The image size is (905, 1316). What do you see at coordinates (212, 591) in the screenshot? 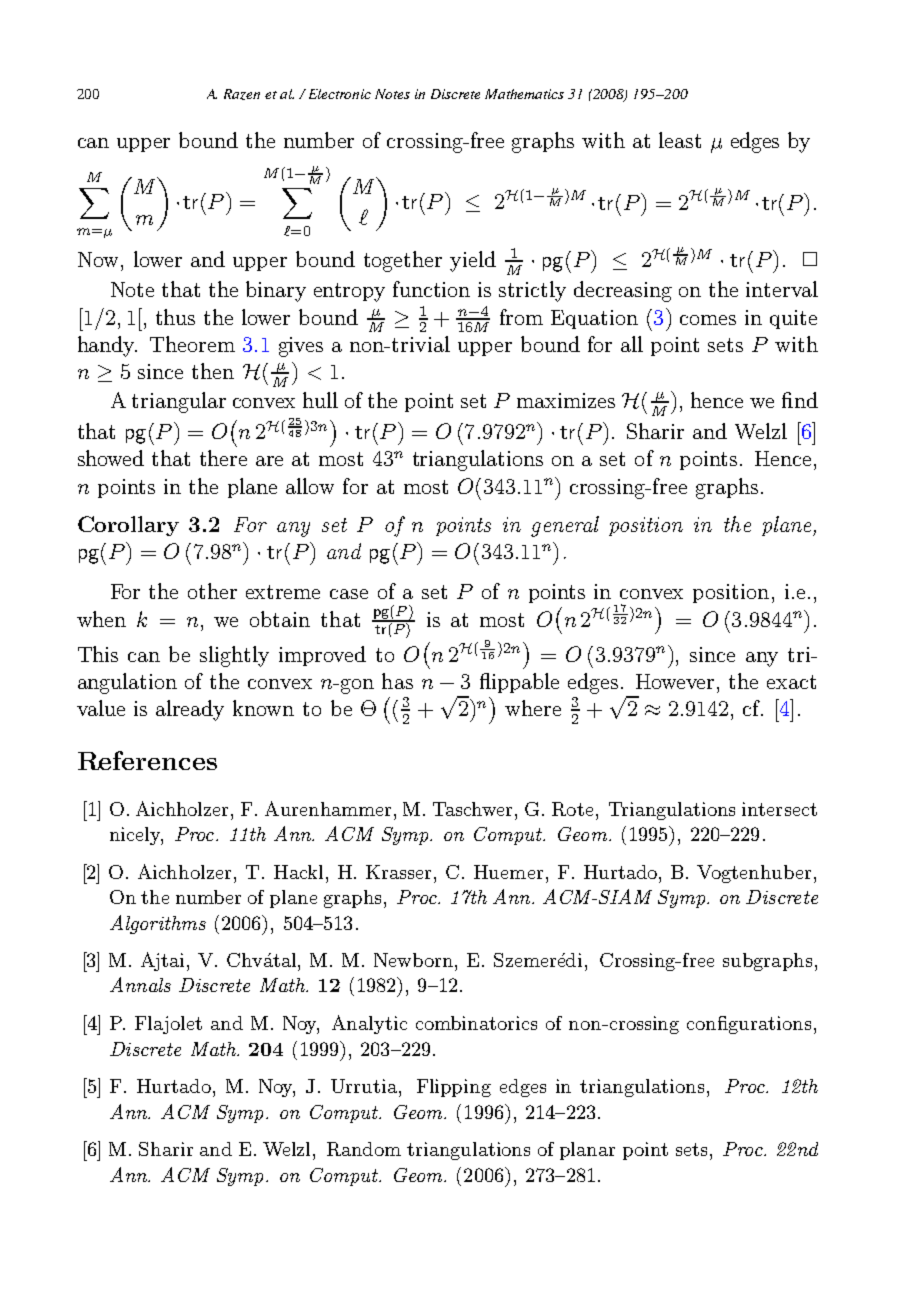
I see `other` at bounding box center [212, 591].
